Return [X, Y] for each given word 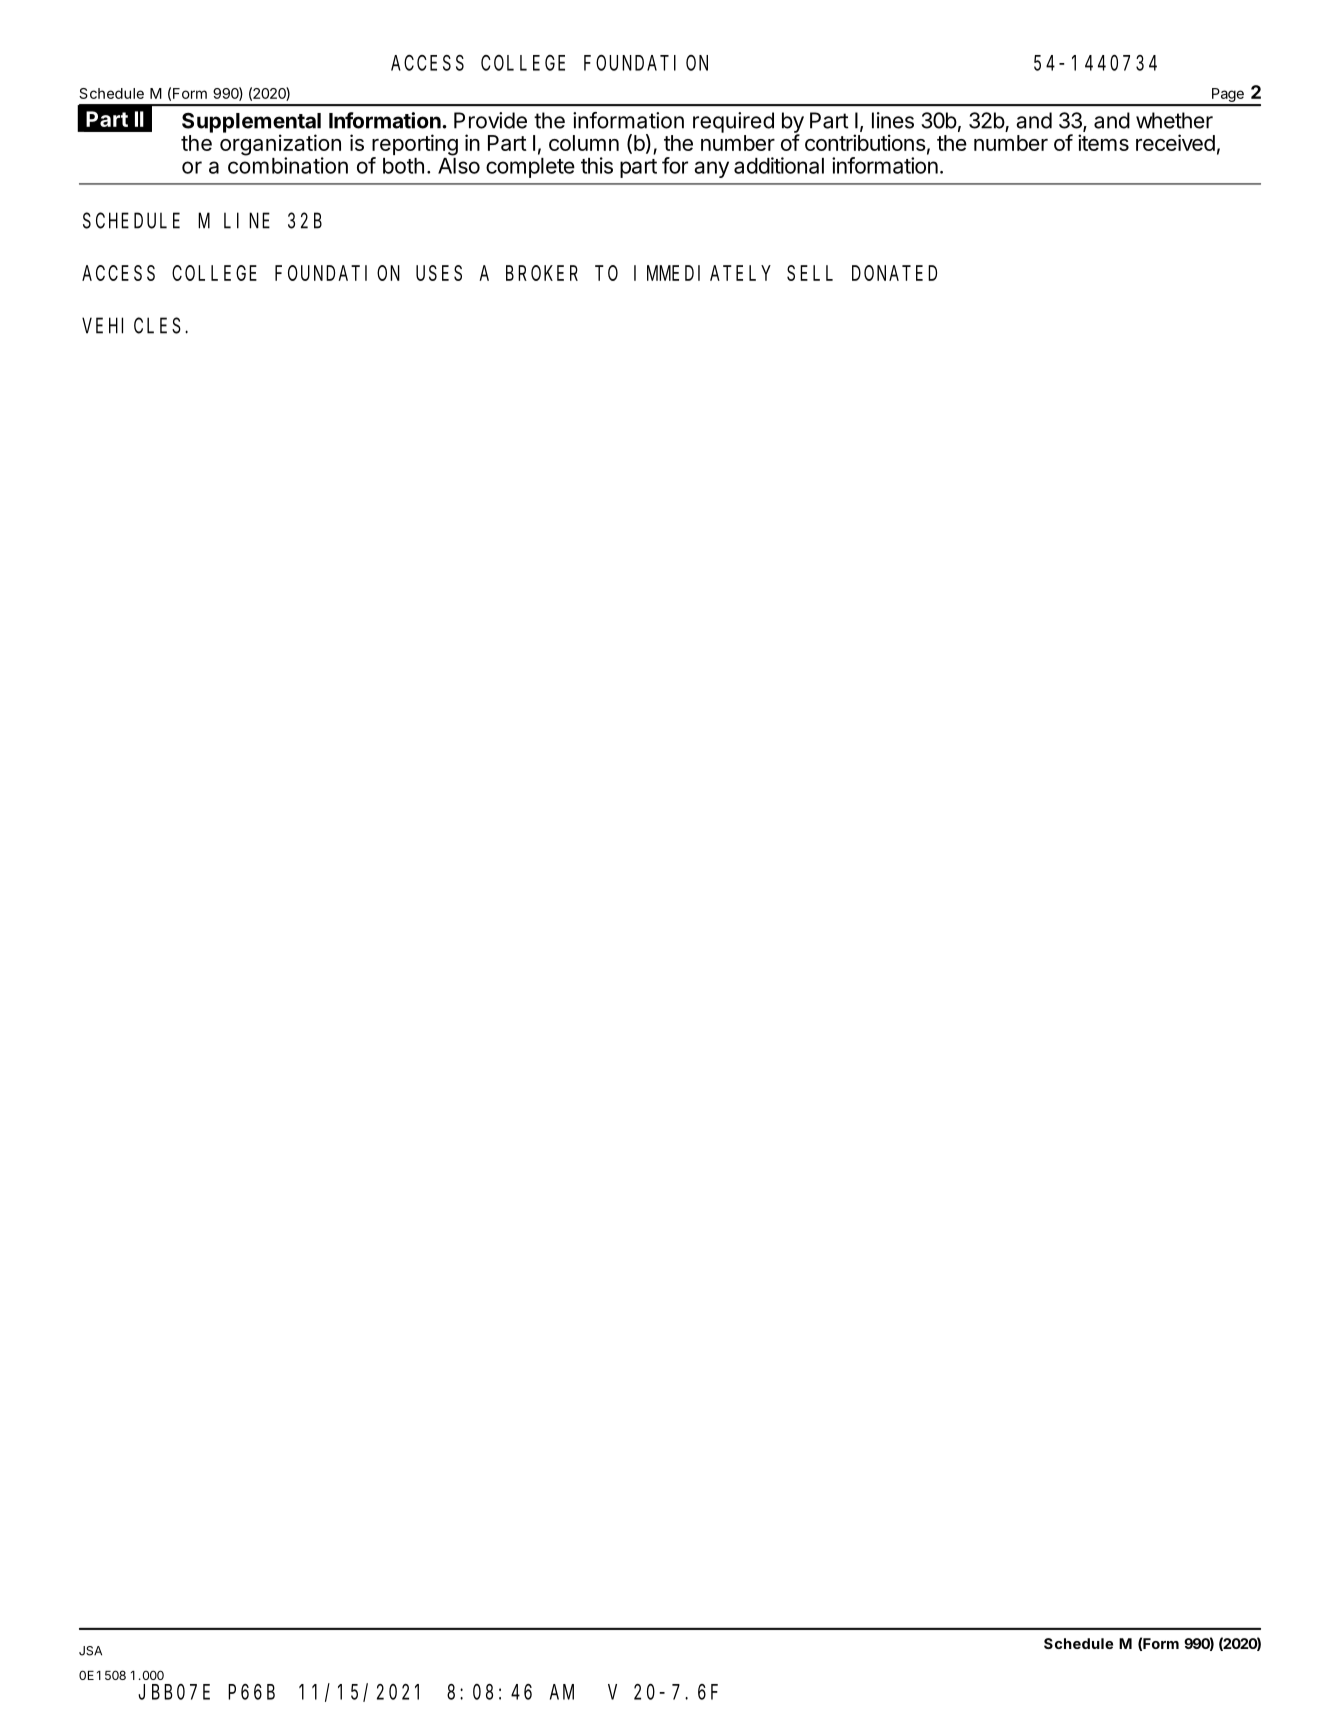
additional [779, 165]
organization [280, 146]
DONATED [894, 273]
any [711, 169]
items [1103, 142]
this [597, 165]
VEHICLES [131, 326]
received [1175, 142]
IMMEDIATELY [702, 273]
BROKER [542, 273]
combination [288, 164]
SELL [810, 273]
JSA [90, 1651]
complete [530, 168]
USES [439, 273]
